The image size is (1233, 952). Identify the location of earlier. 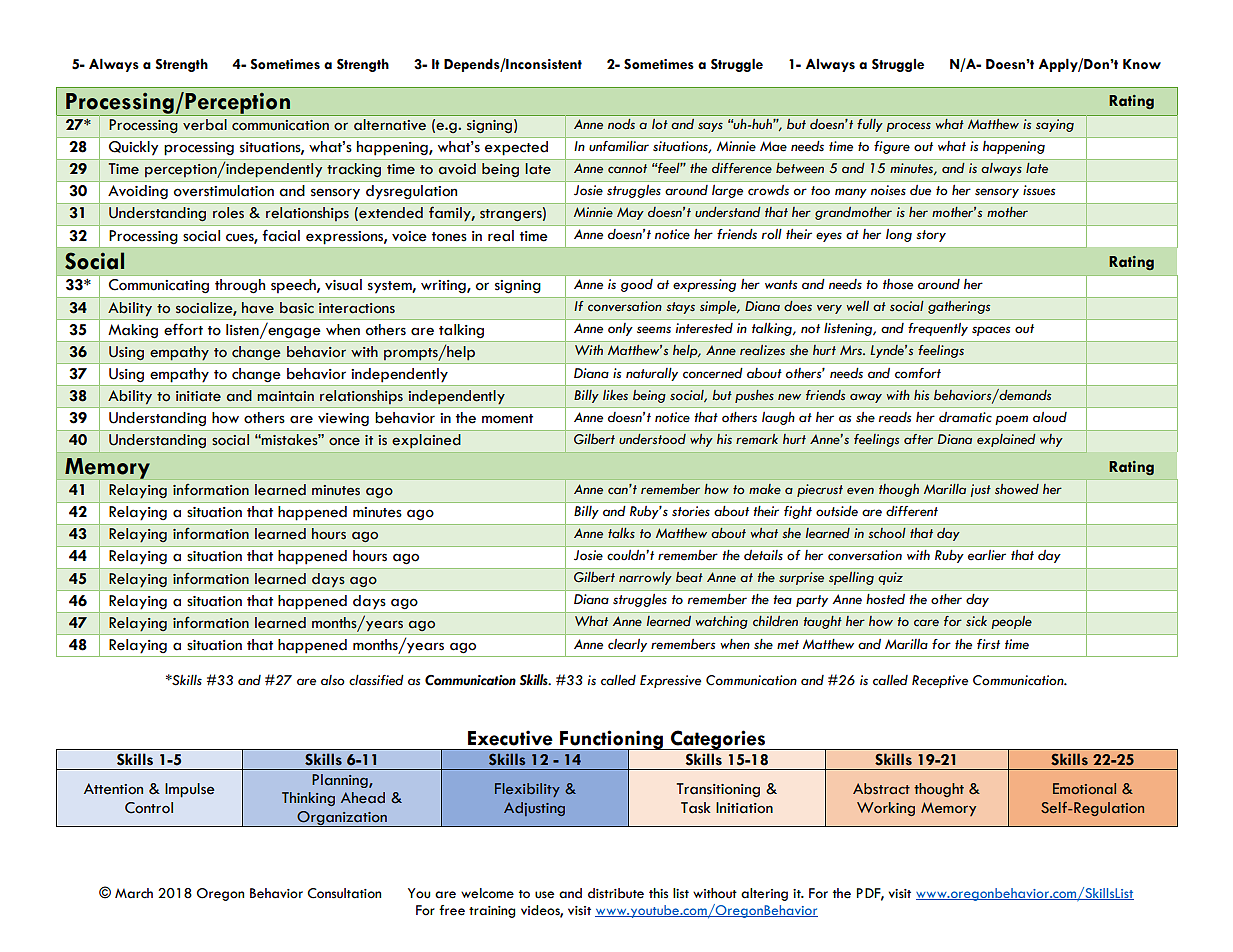
(987, 555).
